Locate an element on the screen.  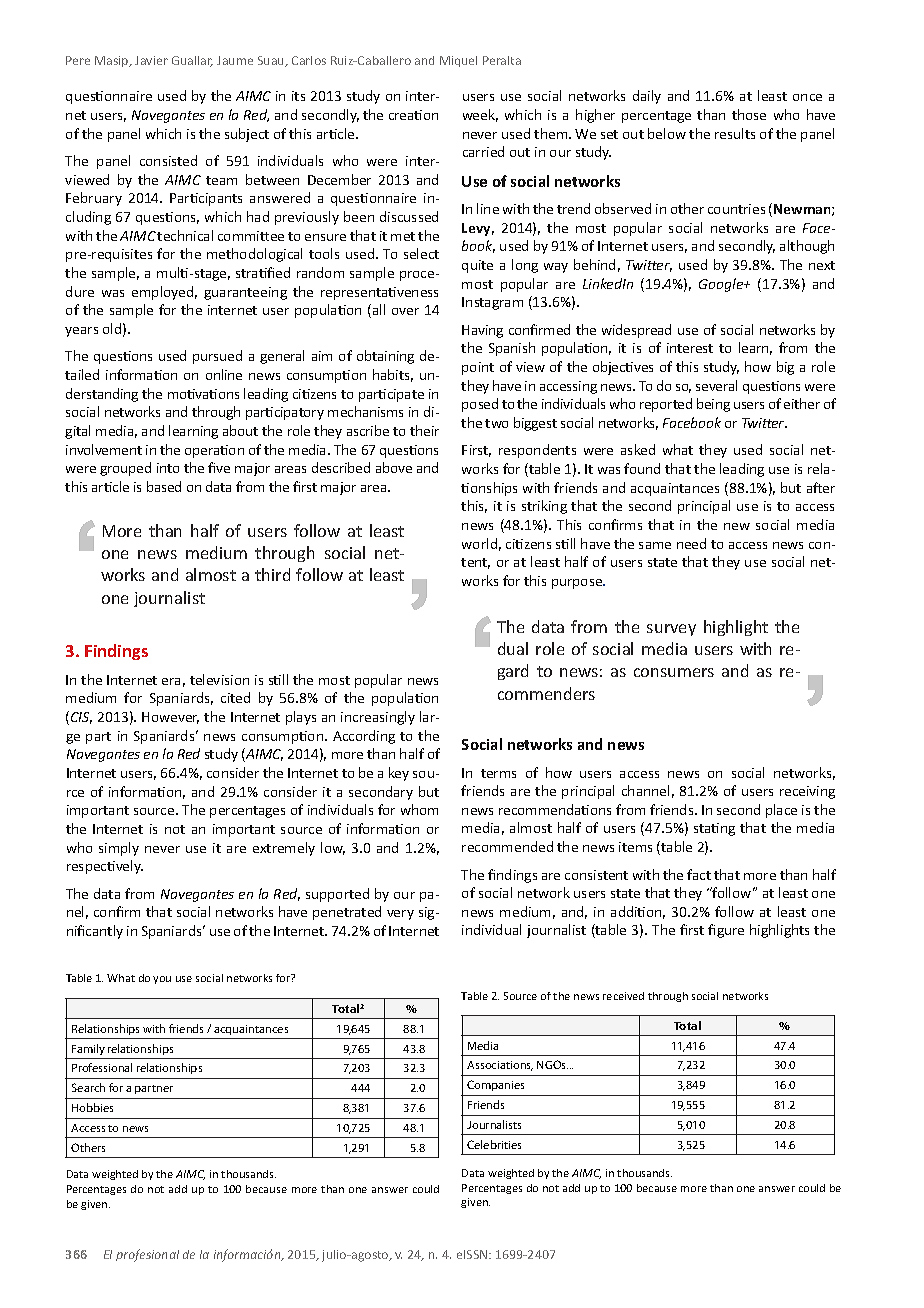
consumers is located at coordinates (674, 672).
